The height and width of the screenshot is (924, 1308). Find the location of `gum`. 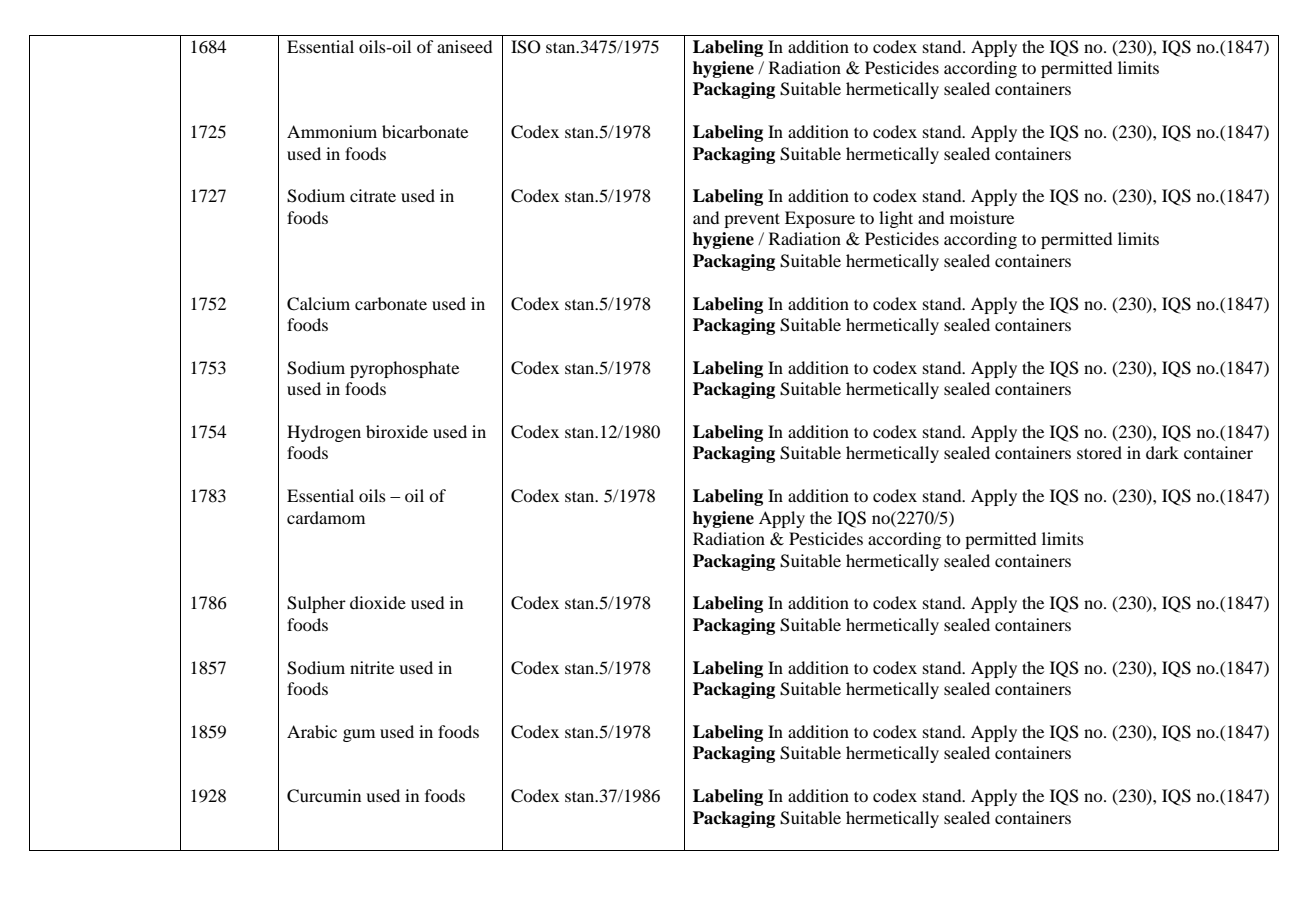

gum is located at coordinates (359, 735).
